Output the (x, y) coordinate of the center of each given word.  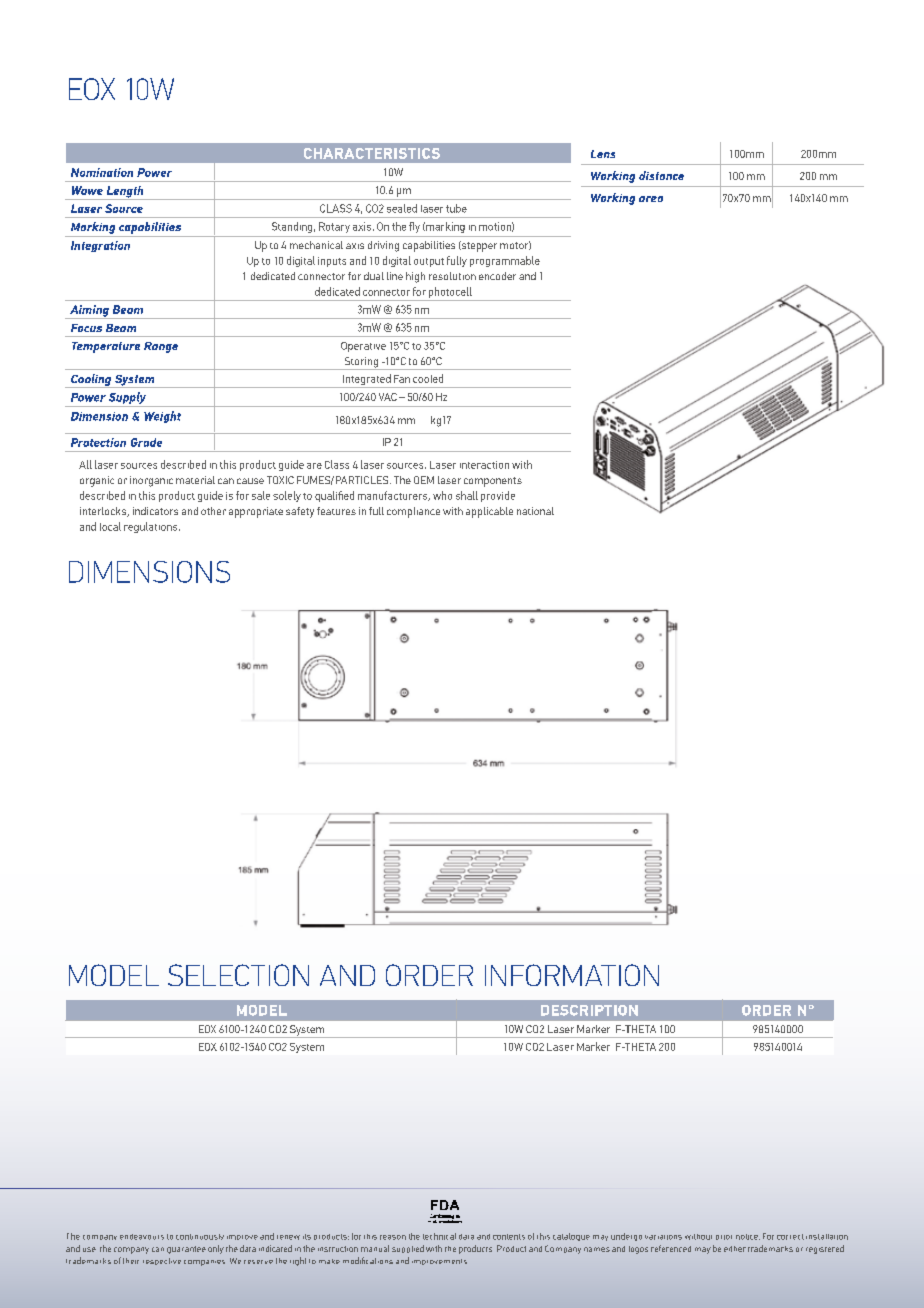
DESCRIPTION (589, 1010)
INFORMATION (572, 975)
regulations (152, 527)
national (535, 511)
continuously (200, 1237)
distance (661, 175)
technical (439, 1236)
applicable (489, 512)
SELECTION (238, 975)
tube (456, 208)
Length (125, 193)
